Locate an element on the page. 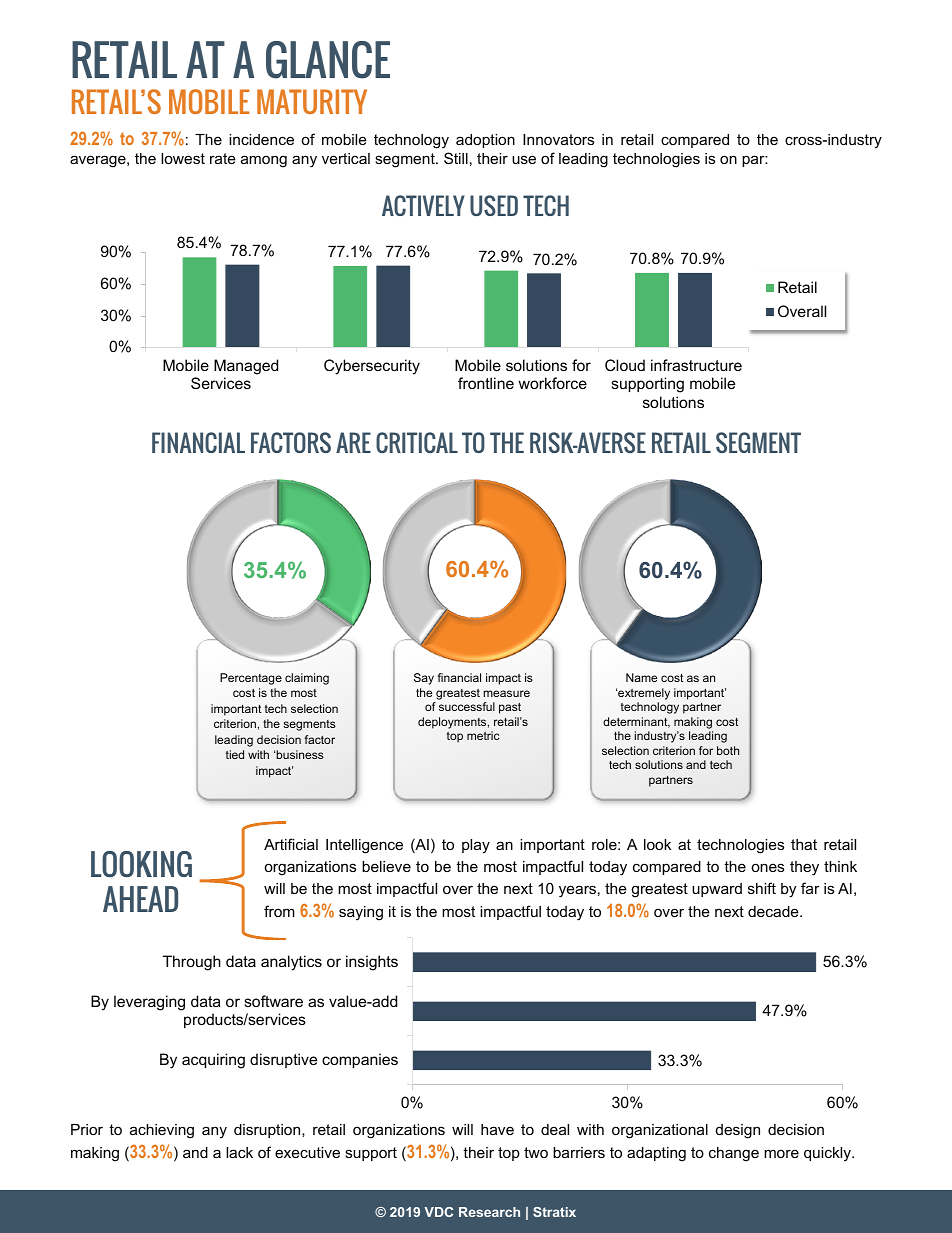 Image resolution: width=952 pixels, height=1233 pixels. measure is located at coordinates (506, 693).
